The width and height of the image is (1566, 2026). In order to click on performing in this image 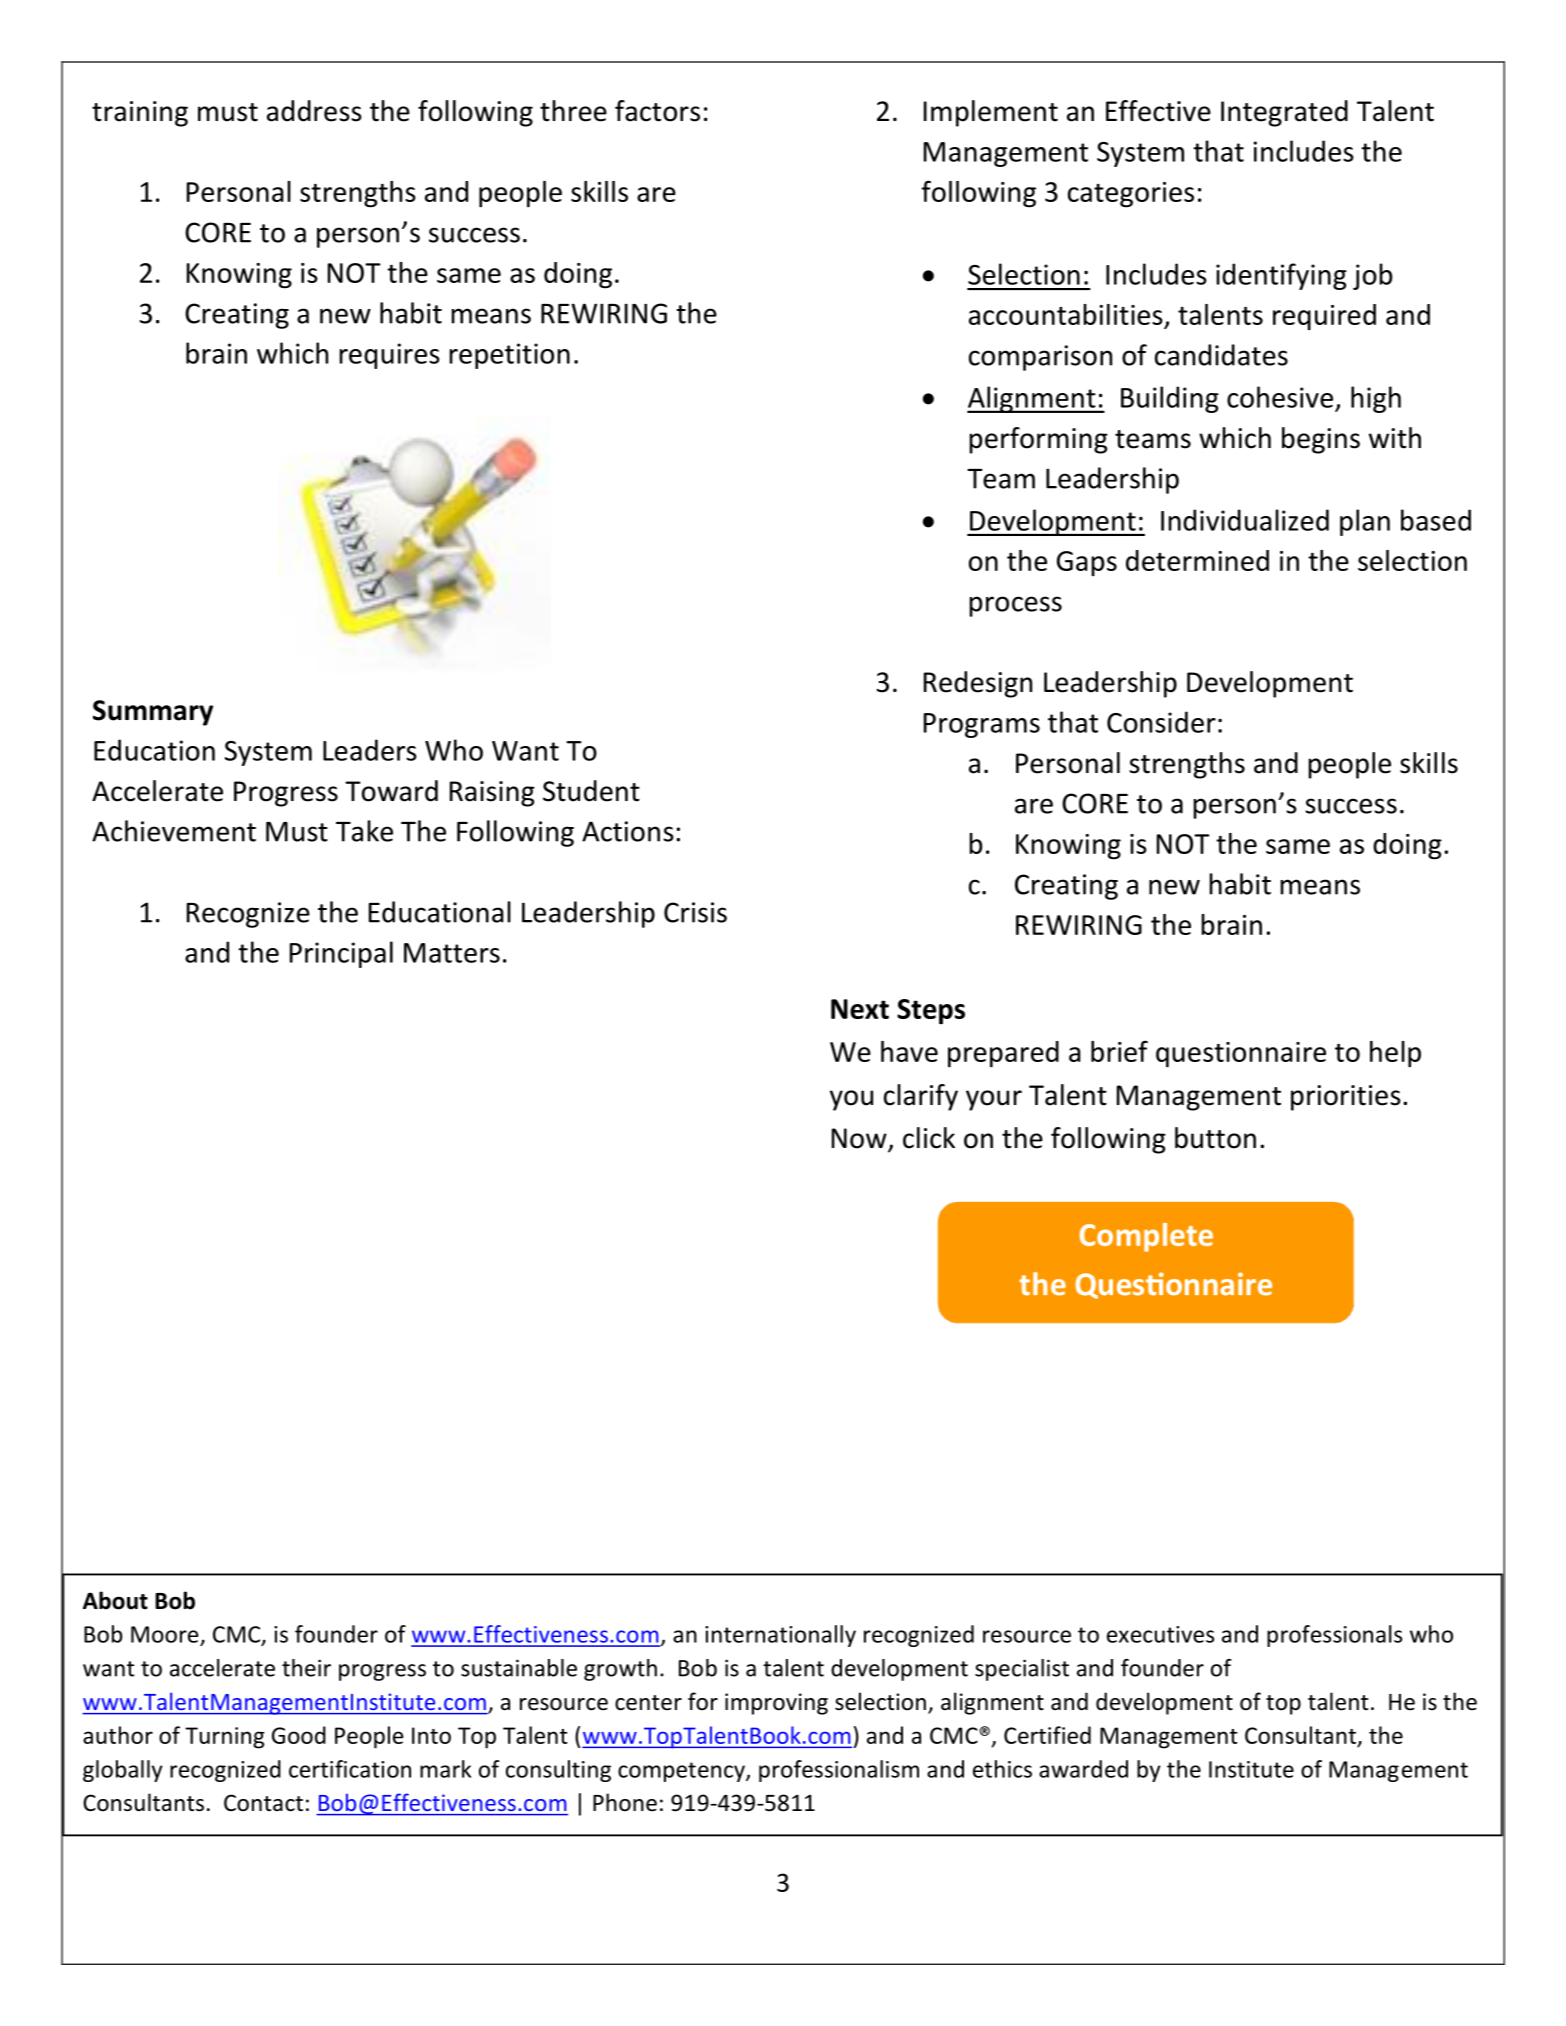, I will do `click(1038, 440)`.
